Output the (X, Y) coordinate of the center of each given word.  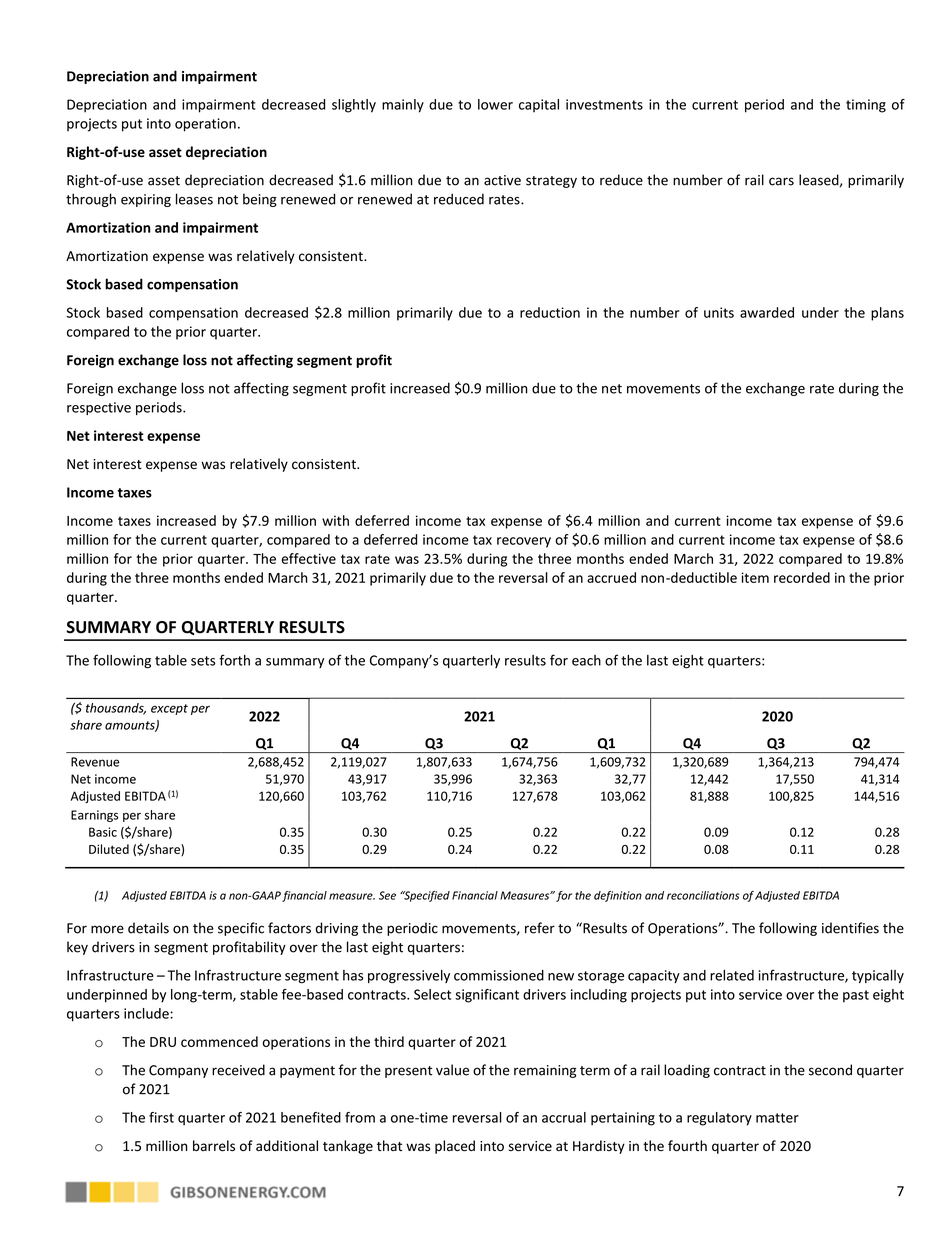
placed (455, 1147)
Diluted (109, 849)
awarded (767, 312)
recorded (802, 577)
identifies (850, 928)
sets (203, 661)
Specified (426, 896)
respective (99, 408)
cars (781, 181)
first (161, 1117)
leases (194, 199)
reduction (550, 312)
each (586, 660)
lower (495, 104)
